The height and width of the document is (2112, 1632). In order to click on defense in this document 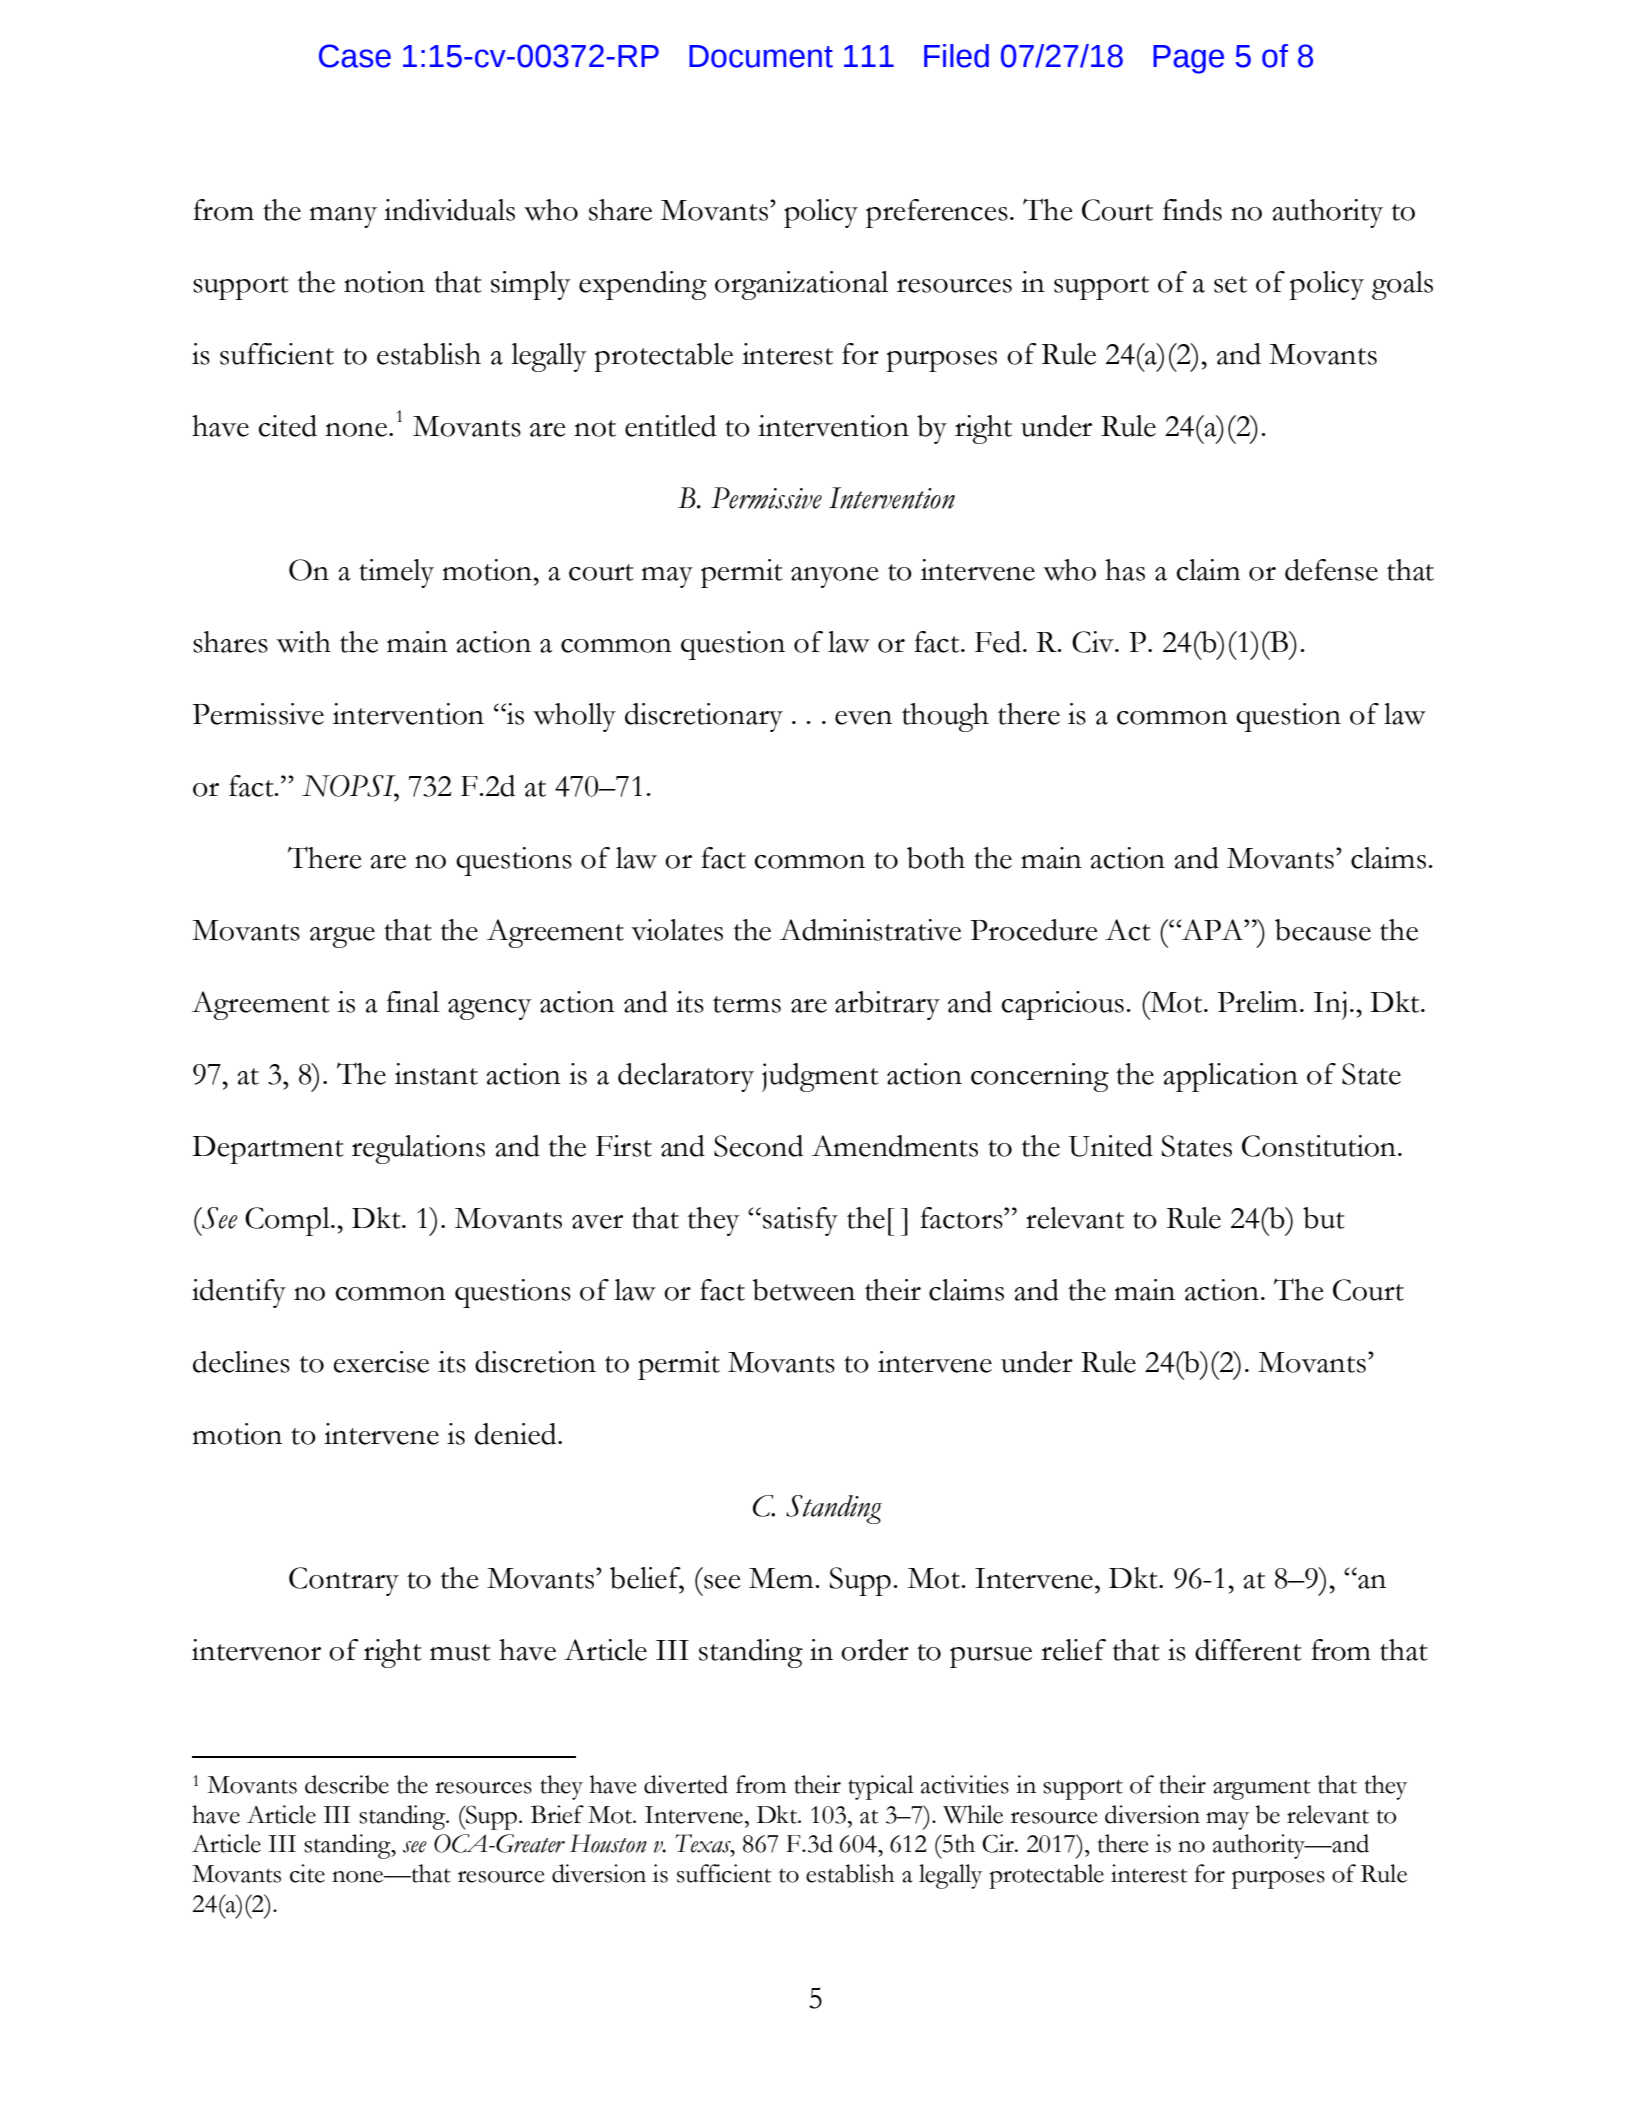, I will do `click(1331, 570)`.
